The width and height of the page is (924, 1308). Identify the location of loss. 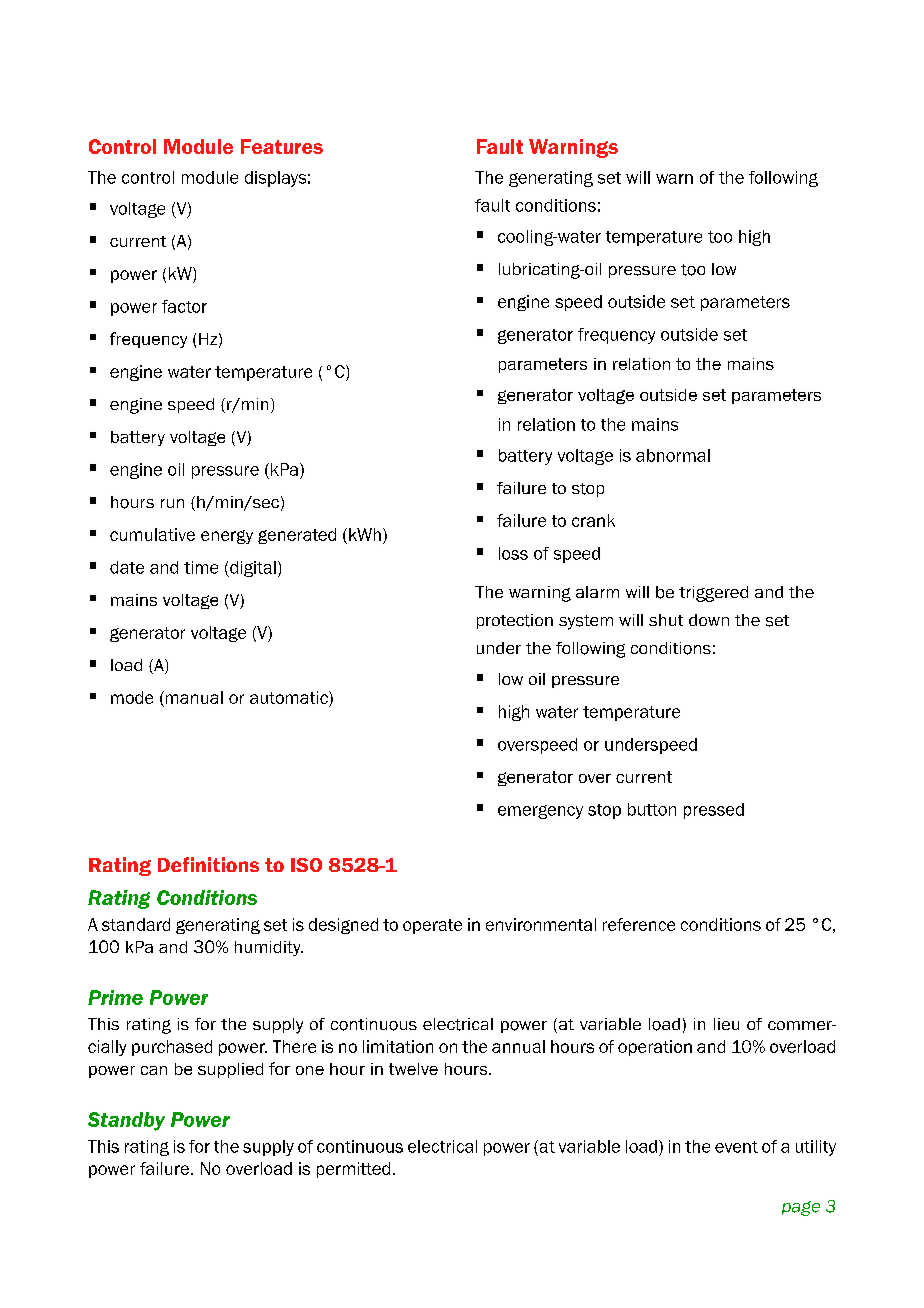
(513, 553).
